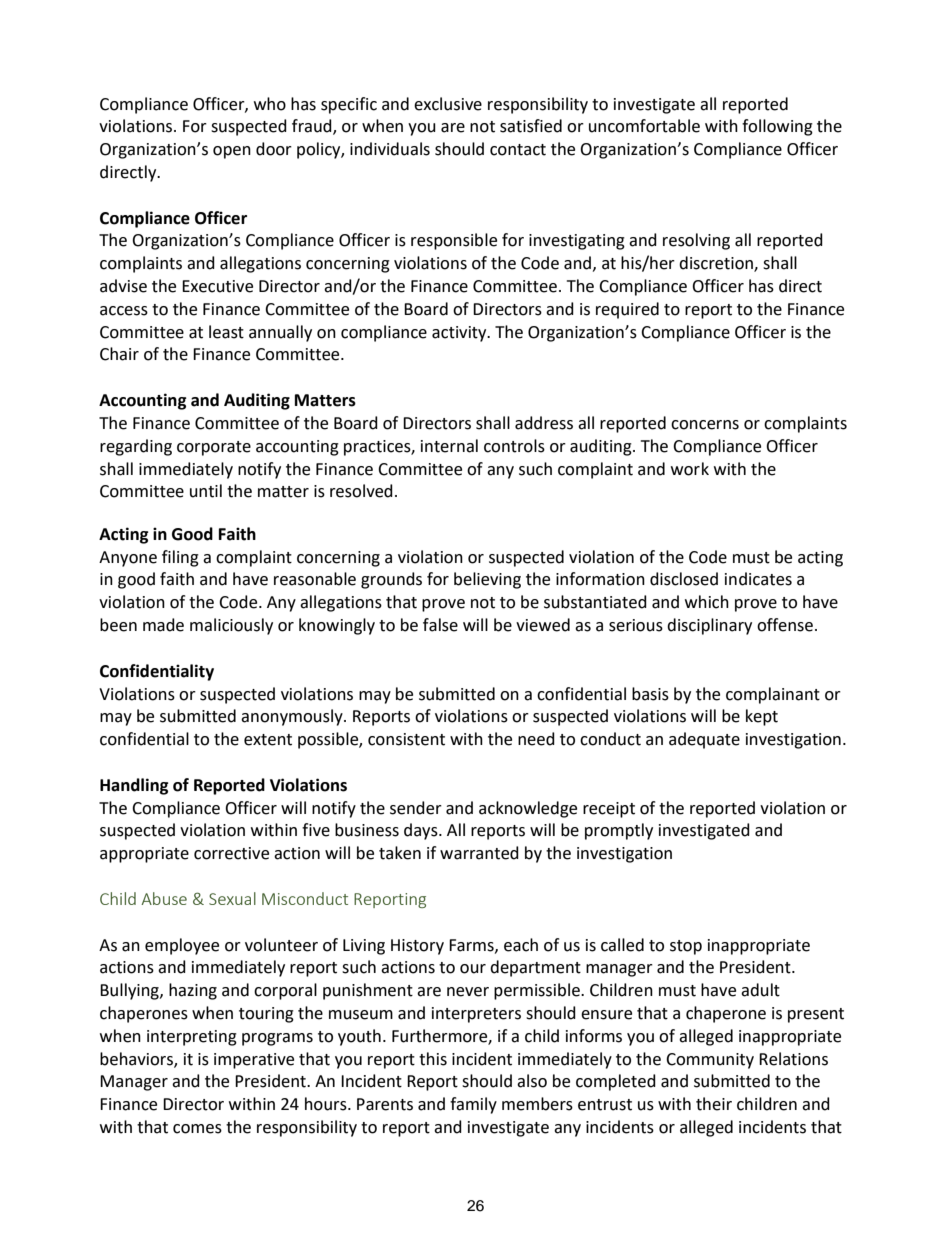 The width and height of the screenshot is (952, 1233). Describe the element at coordinates (473, 1105) in the screenshot. I see `family` at that location.
